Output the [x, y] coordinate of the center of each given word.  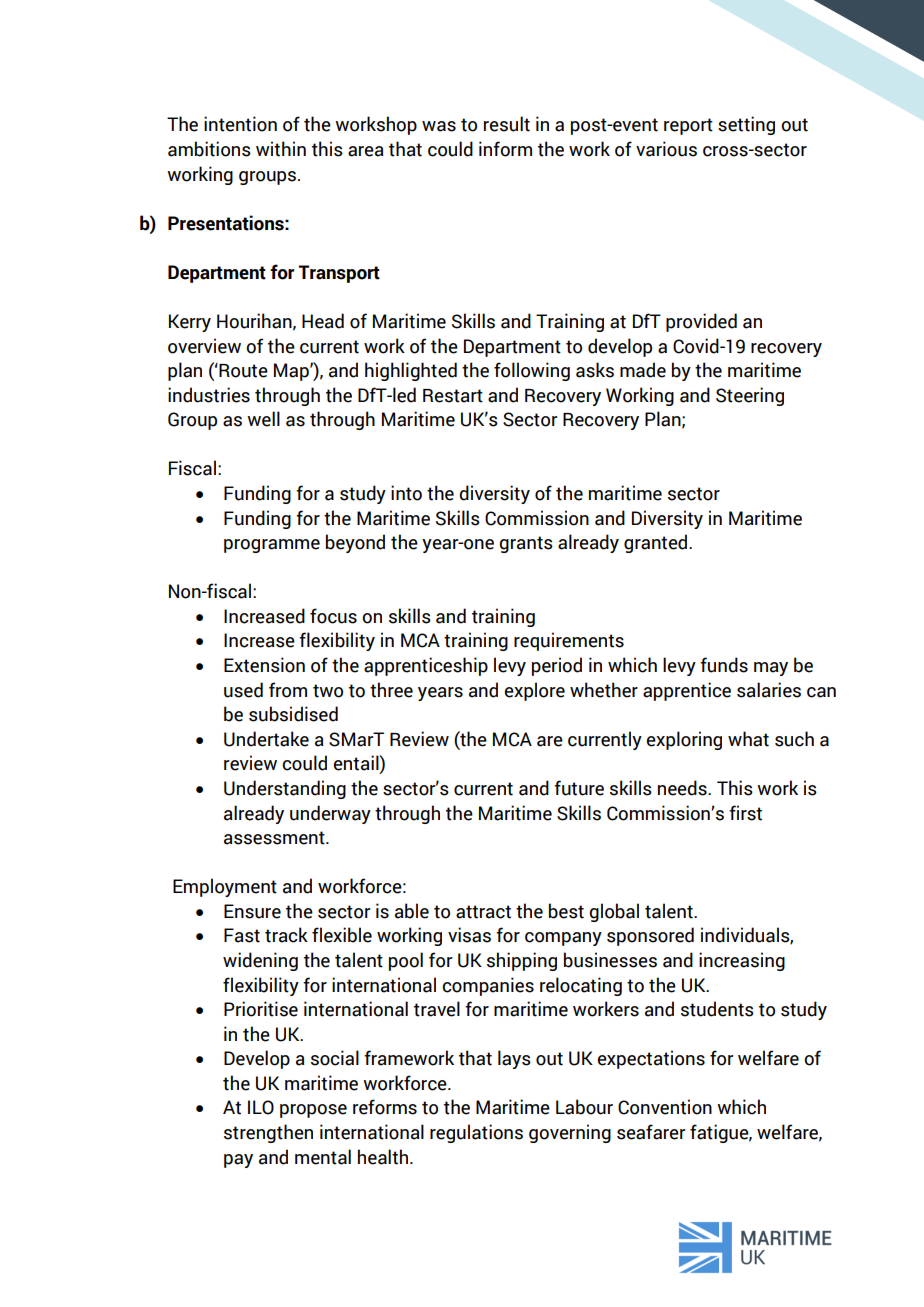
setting [746, 125]
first [745, 813]
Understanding [285, 789]
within [281, 149]
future [579, 788]
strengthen [268, 1133]
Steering [750, 396]
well [263, 419]
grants [526, 544]
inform [505, 149]
